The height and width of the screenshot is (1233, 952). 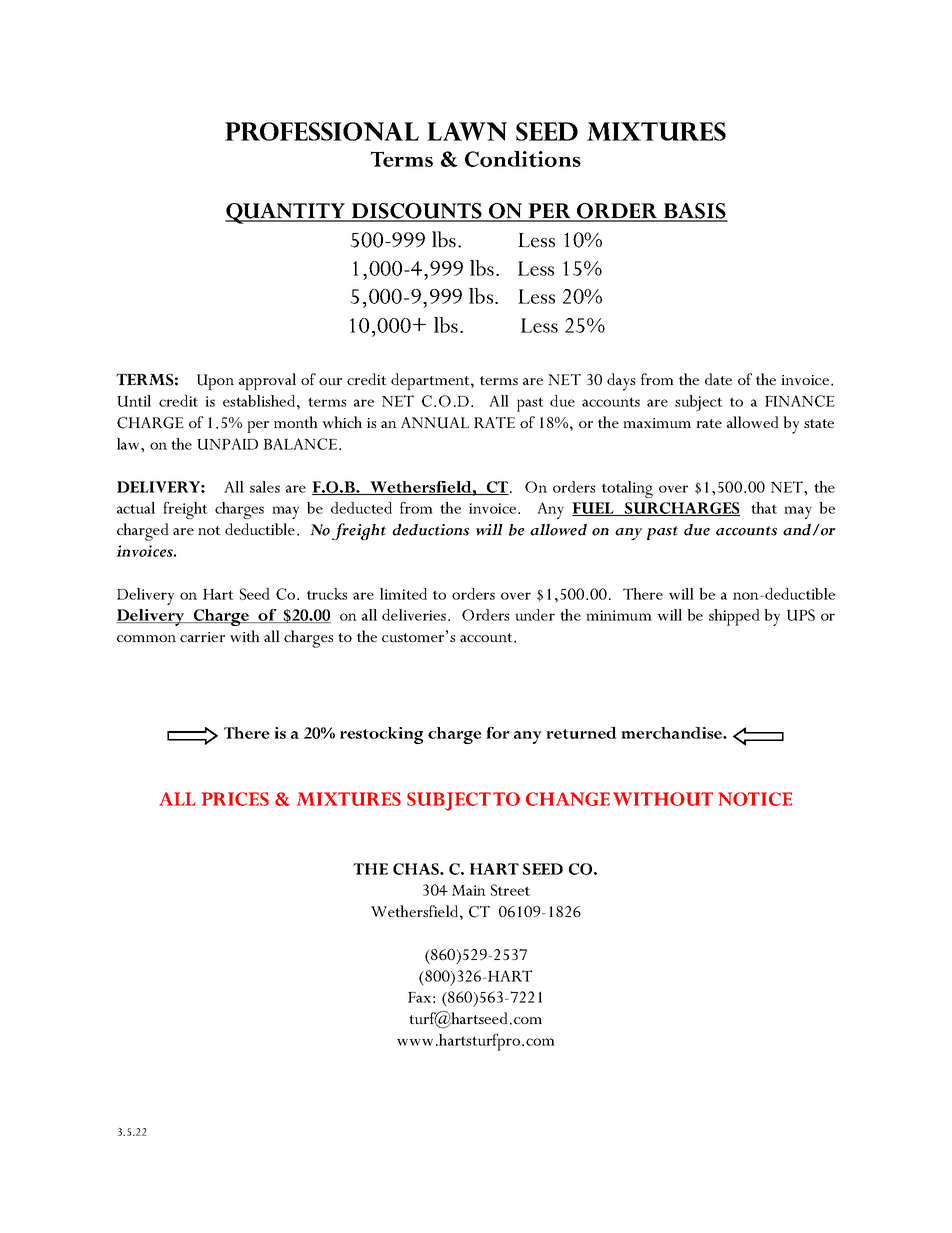 I want to click on Lawn, so click(x=467, y=131).
